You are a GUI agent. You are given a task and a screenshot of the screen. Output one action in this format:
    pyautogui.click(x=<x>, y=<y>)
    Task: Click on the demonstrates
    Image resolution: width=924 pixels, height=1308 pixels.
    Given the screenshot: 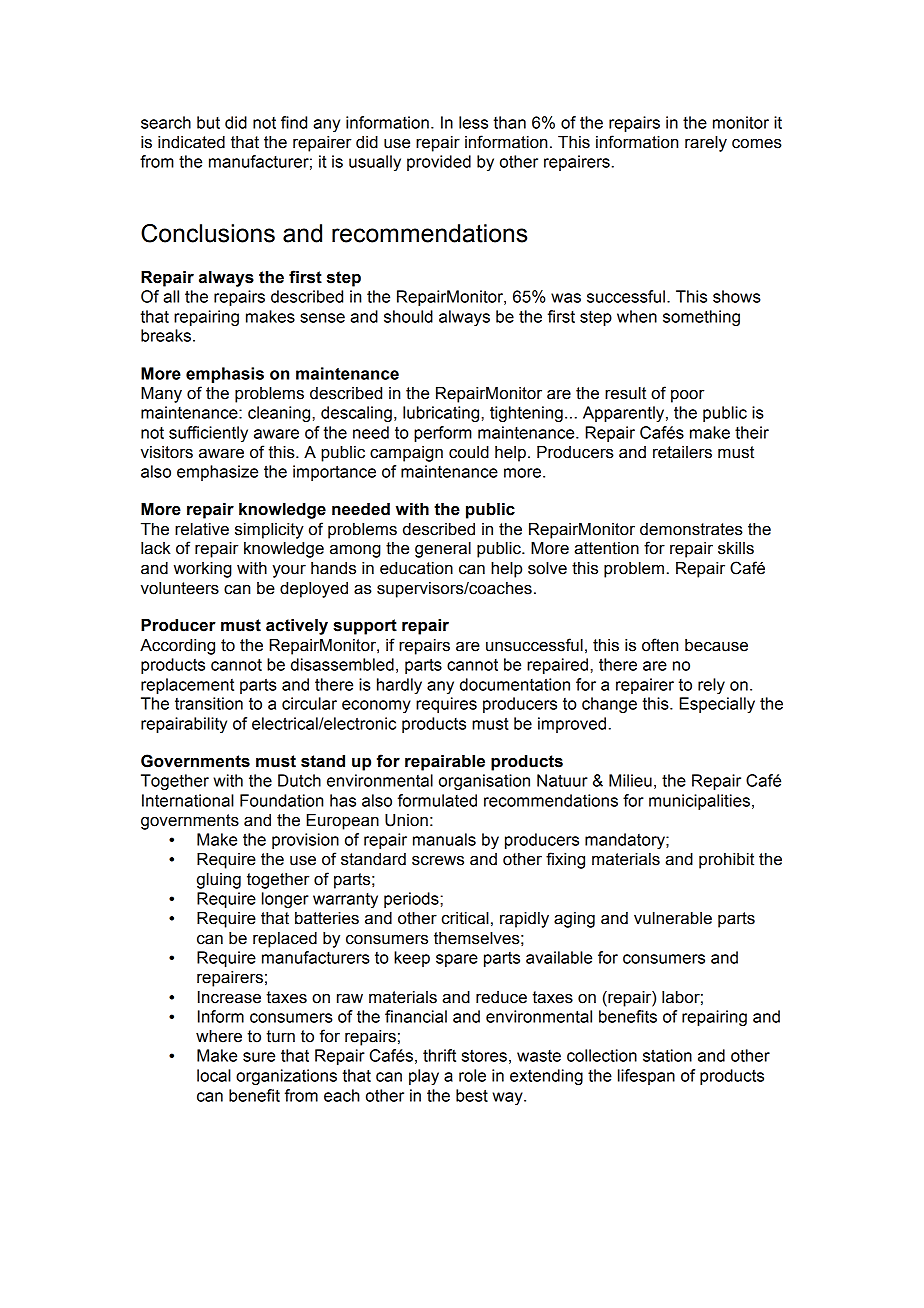 What is the action you would take?
    pyautogui.click(x=691, y=529)
